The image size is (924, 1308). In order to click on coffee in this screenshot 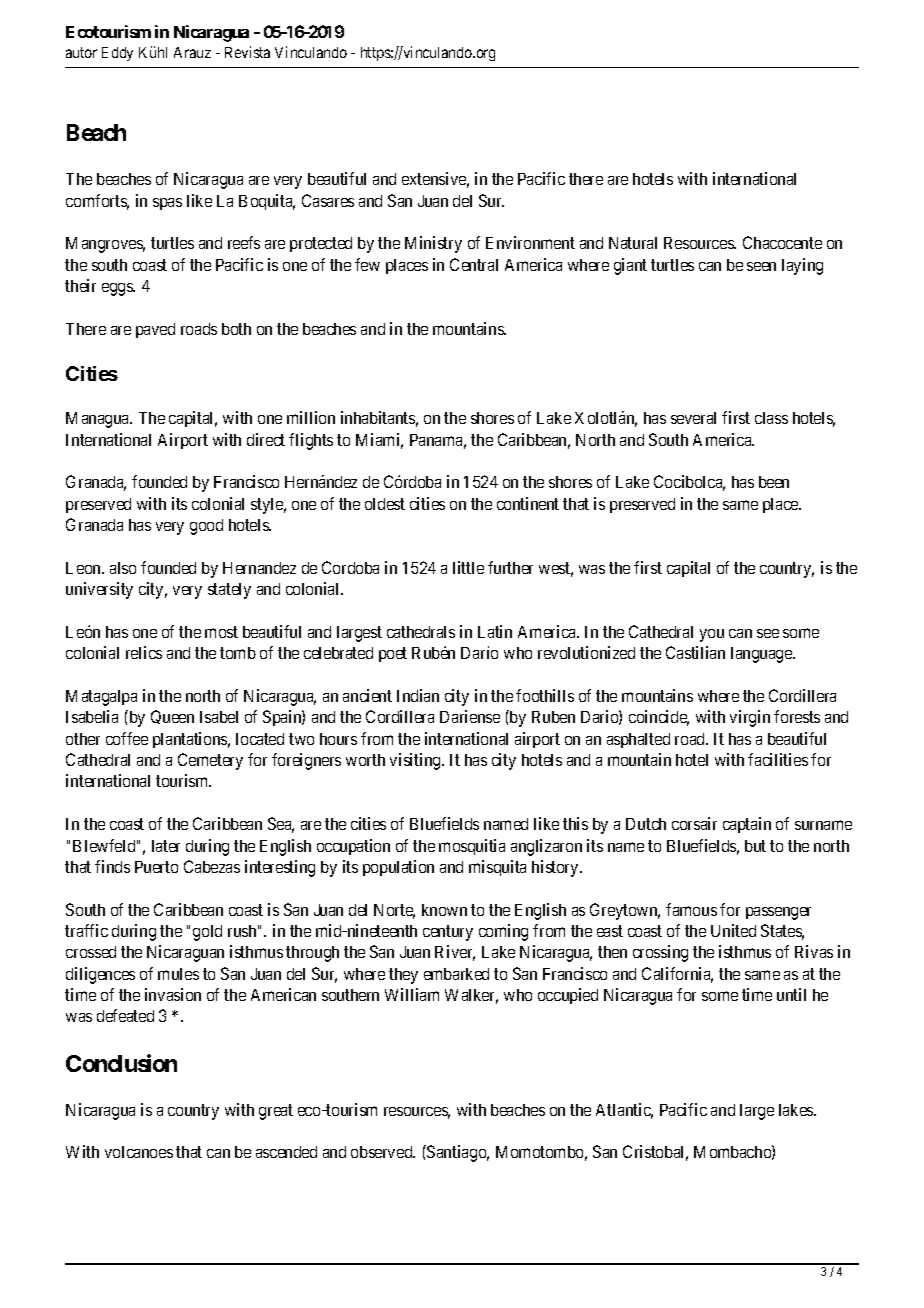, I will do `click(127, 738)`.
